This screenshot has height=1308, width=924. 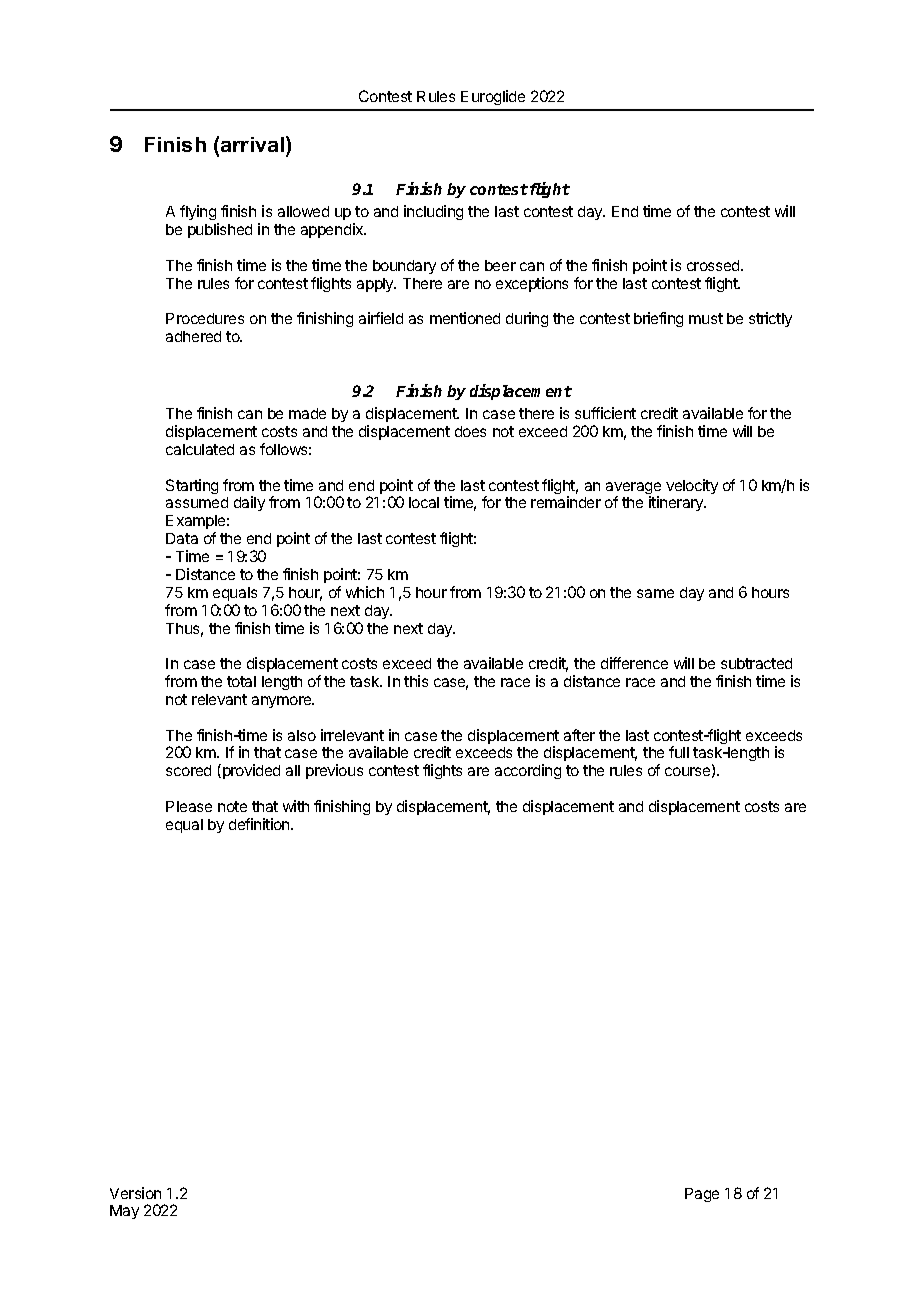 What do you see at coordinates (241, 681) in the screenshot?
I see `total` at bounding box center [241, 681].
